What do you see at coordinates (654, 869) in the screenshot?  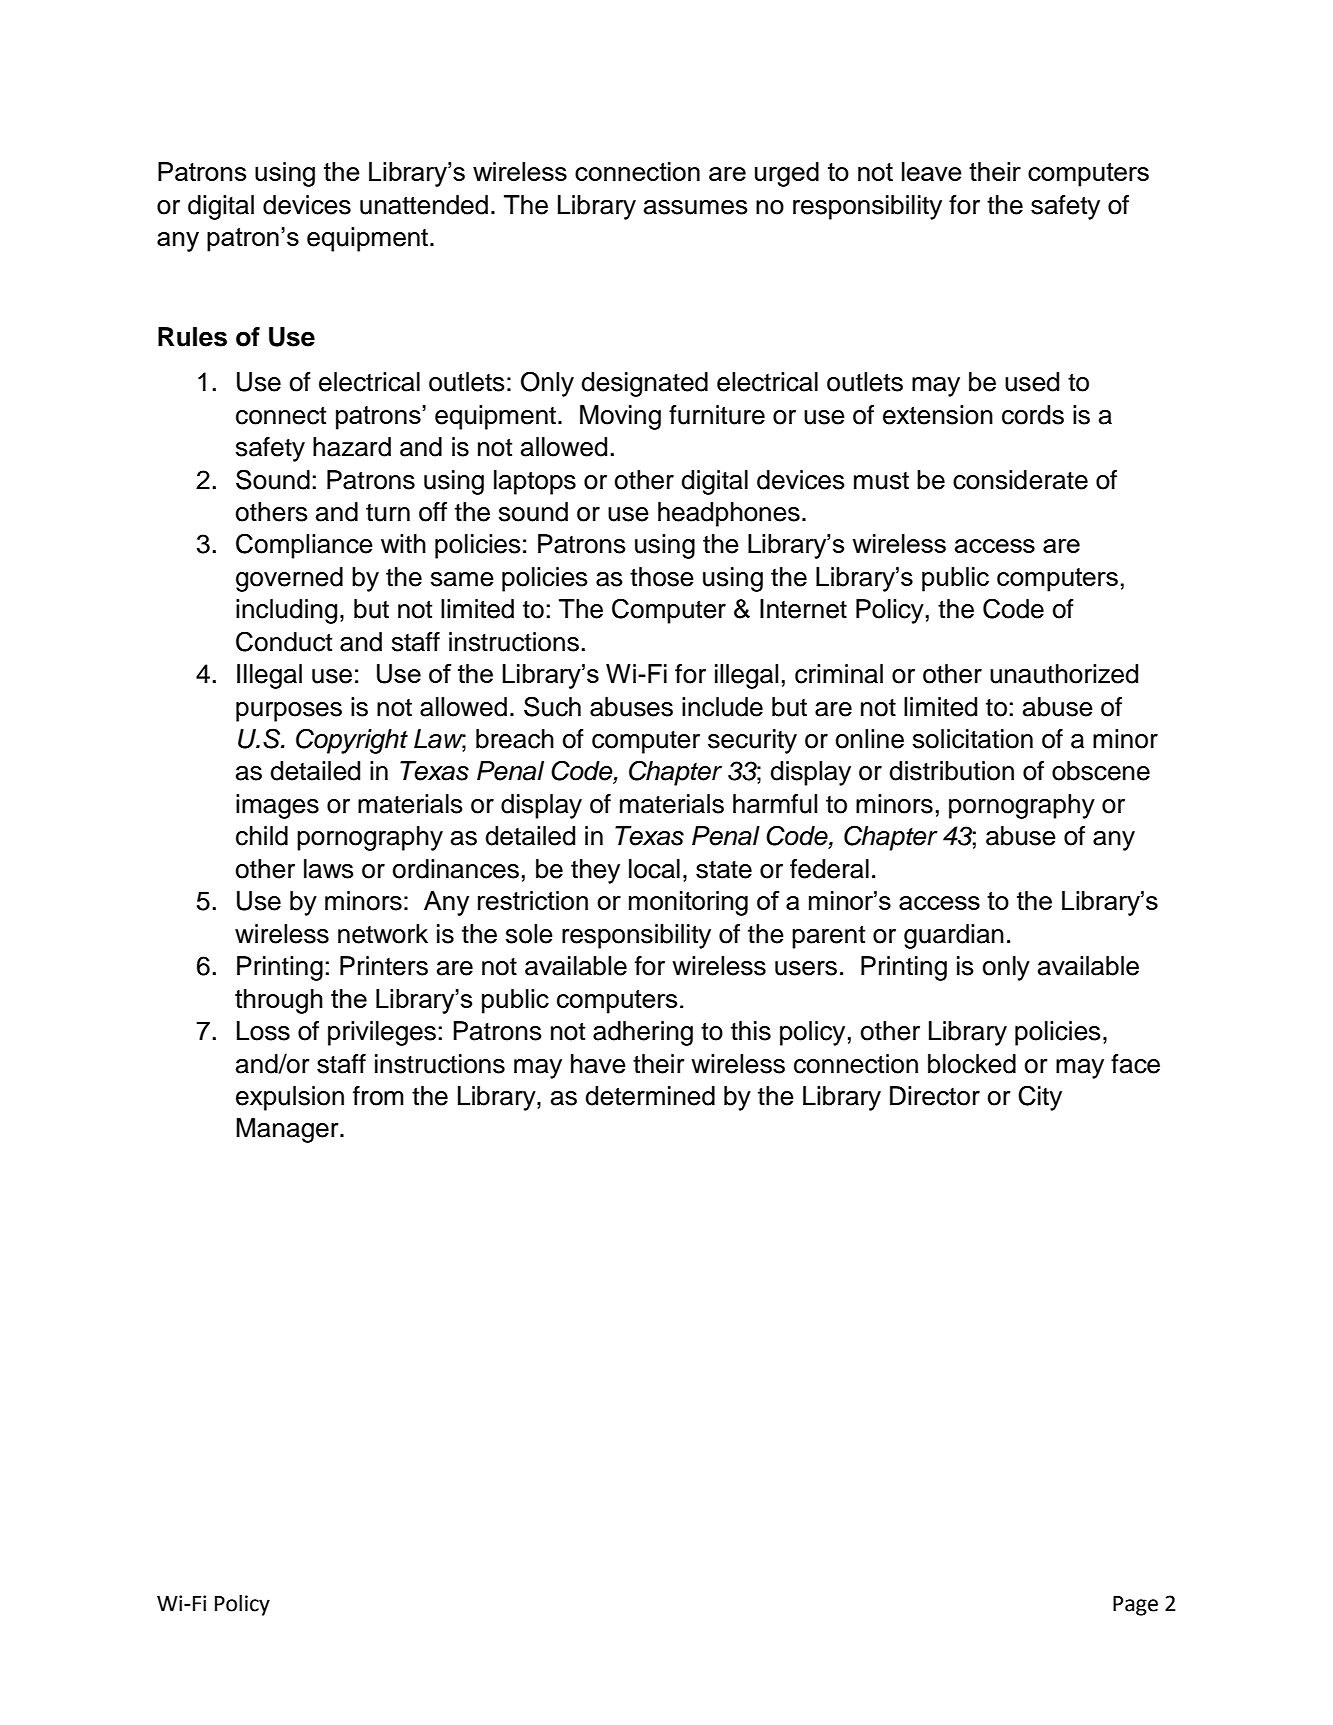 I see `local` at bounding box center [654, 869].
